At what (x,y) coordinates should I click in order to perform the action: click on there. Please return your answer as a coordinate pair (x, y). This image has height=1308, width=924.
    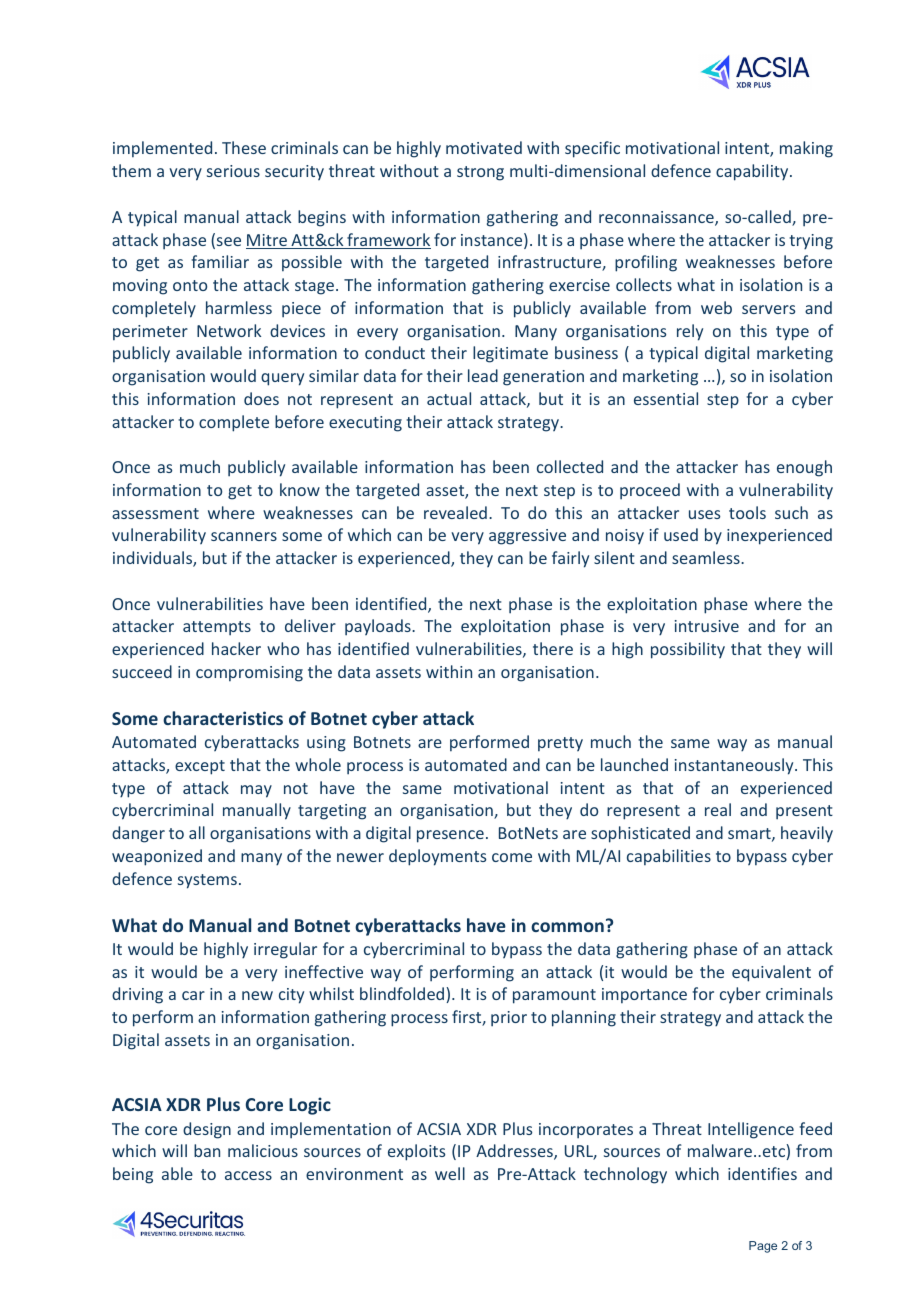
    Looking at the image, I should click on (553, 648).
